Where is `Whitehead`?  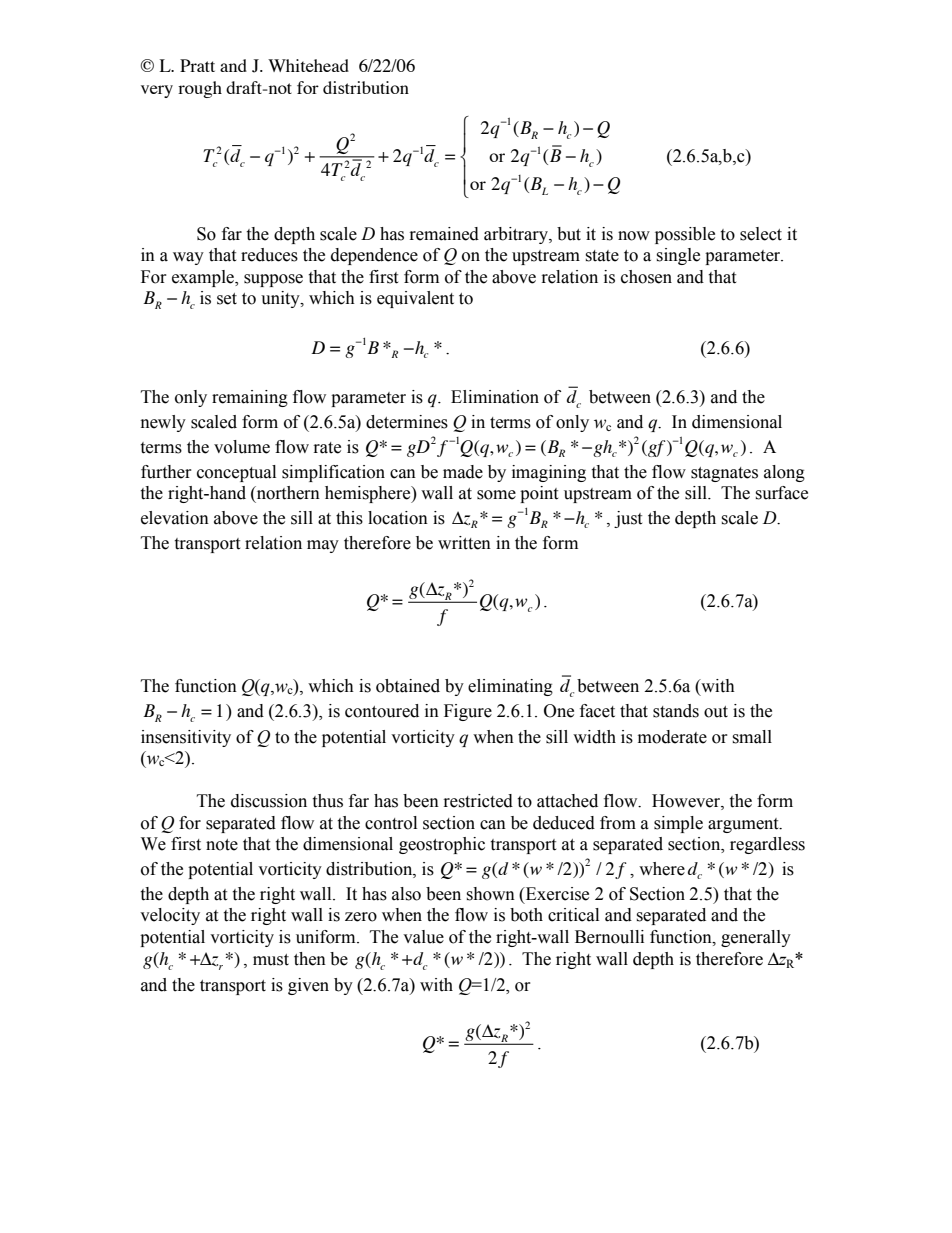 Whitehead is located at coordinates (308, 65).
